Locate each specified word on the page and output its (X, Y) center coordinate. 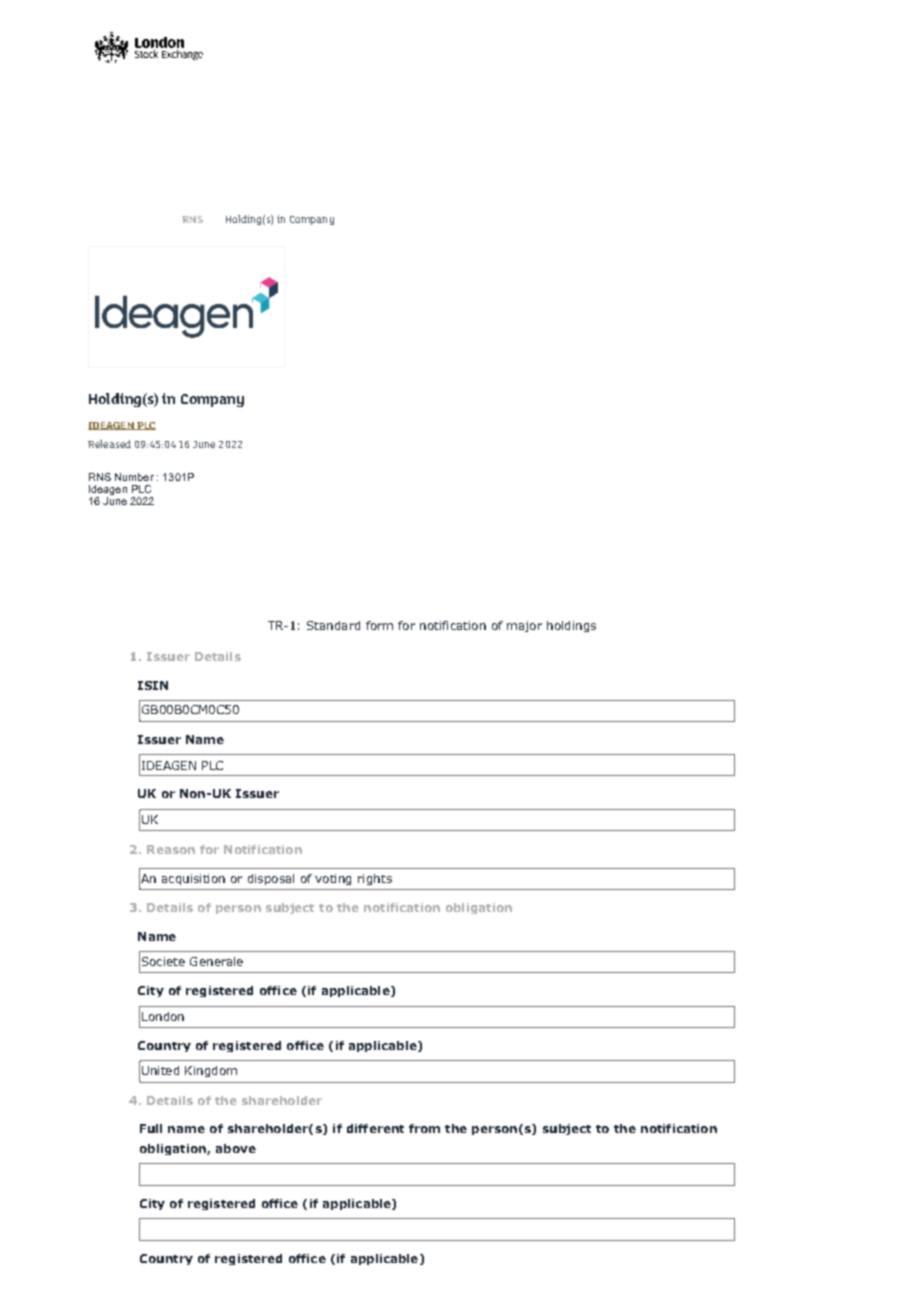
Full (151, 1128)
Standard (333, 625)
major (524, 626)
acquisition (193, 879)
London (163, 1016)
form (379, 625)
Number (134, 477)
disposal (271, 879)
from (424, 1128)
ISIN (153, 685)
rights (375, 879)
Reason (171, 849)
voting (333, 879)
